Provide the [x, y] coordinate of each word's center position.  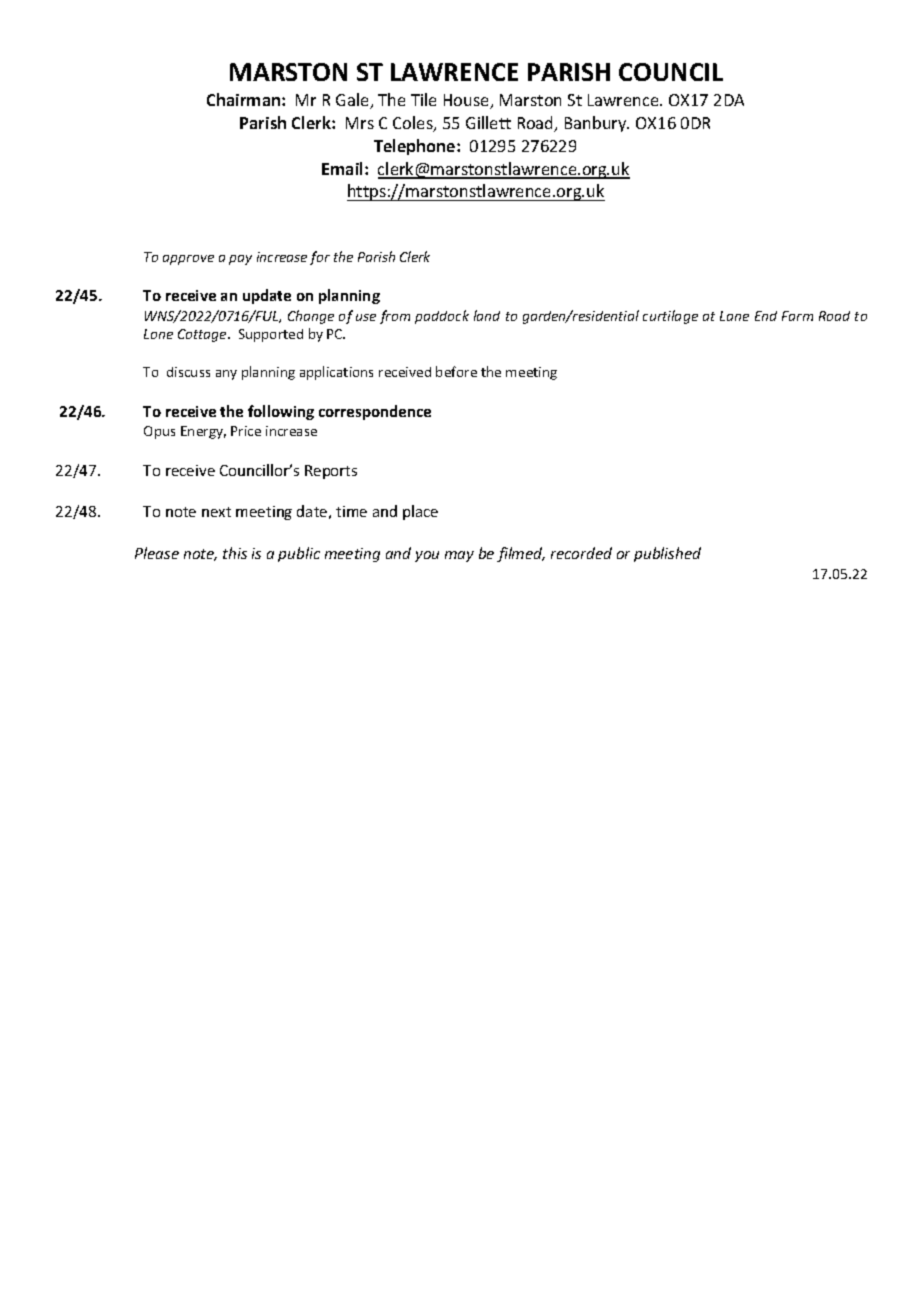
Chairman [245, 99]
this [235, 553]
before [456, 371]
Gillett [488, 122]
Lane [734, 316]
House [468, 101]
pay [240, 260]
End [766, 316]
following [281, 412]
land [487, 315]
